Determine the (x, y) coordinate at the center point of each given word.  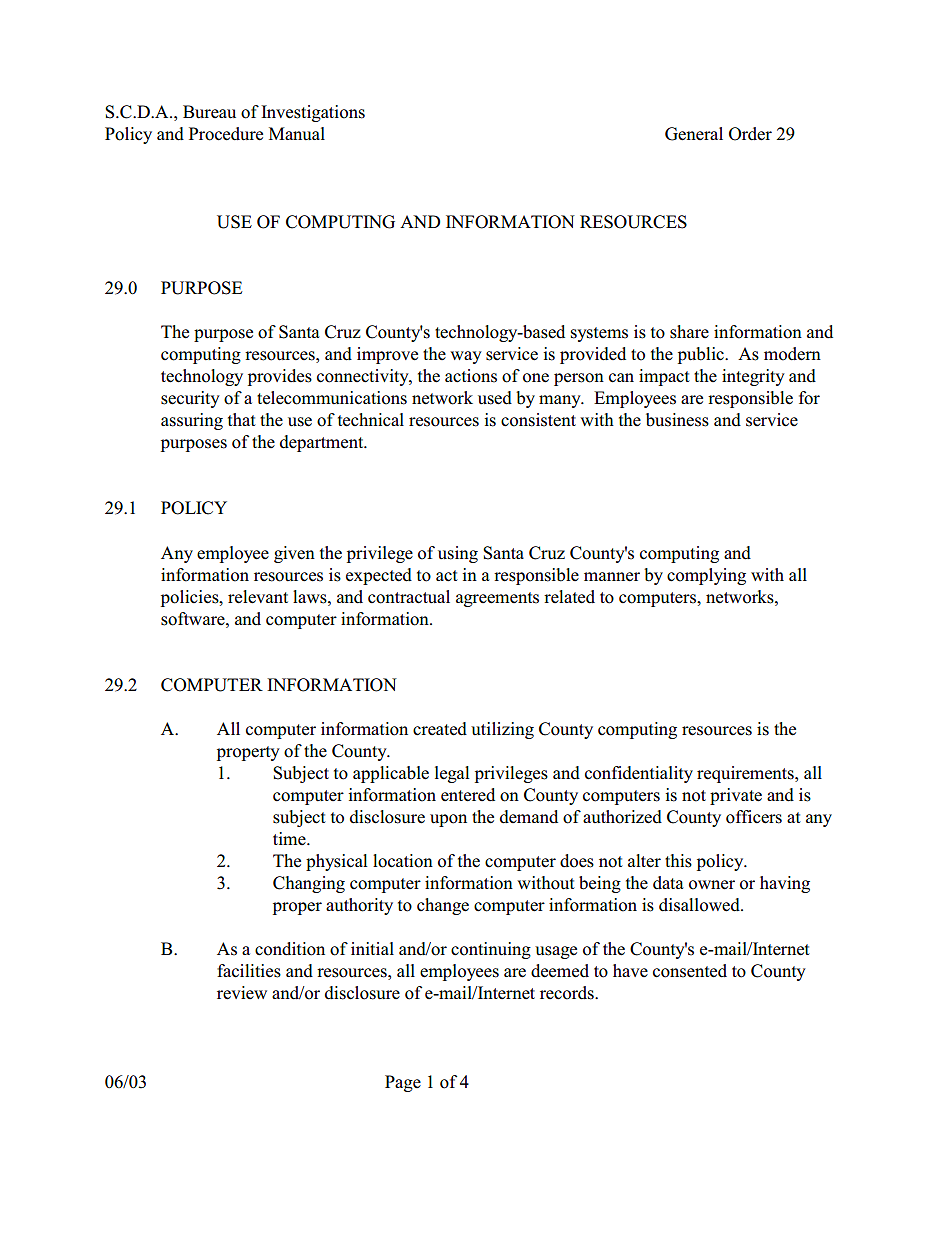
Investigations (313, 113)
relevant (258, 597)
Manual (297, 134)
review (242, 993)
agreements (497, 599)
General (694, 134)
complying (706, 576)
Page (403, 1083)
